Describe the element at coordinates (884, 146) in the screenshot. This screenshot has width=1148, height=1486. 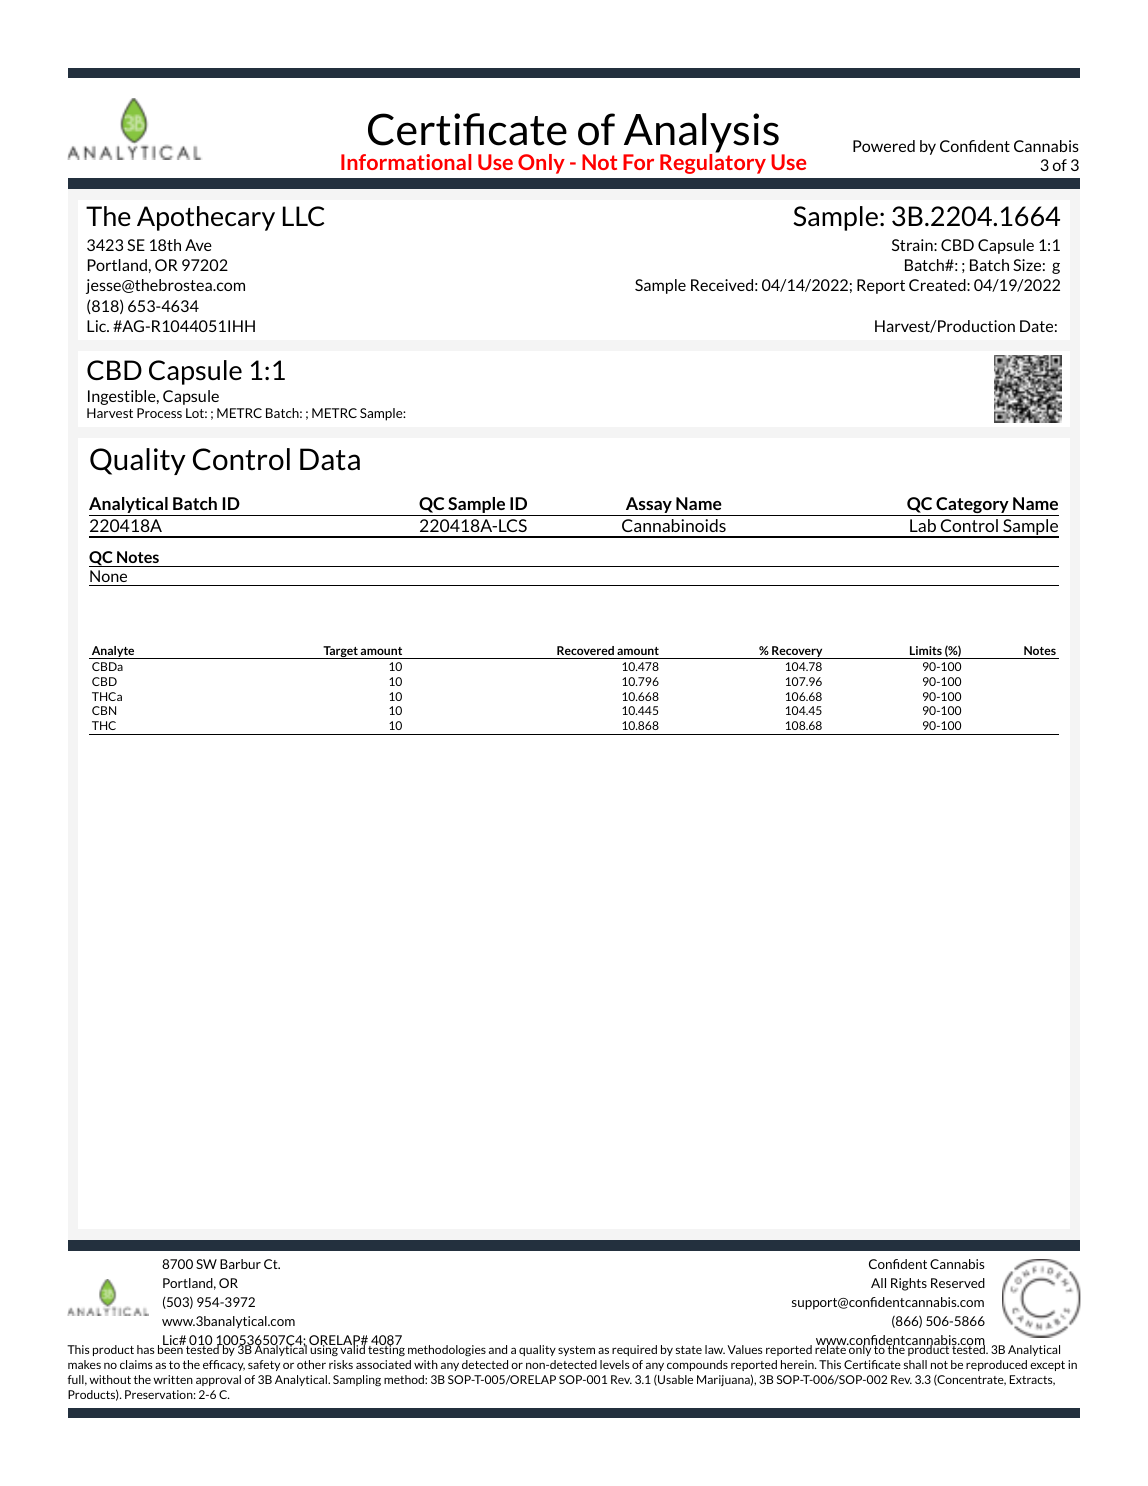
I see `Powered` at that location.
